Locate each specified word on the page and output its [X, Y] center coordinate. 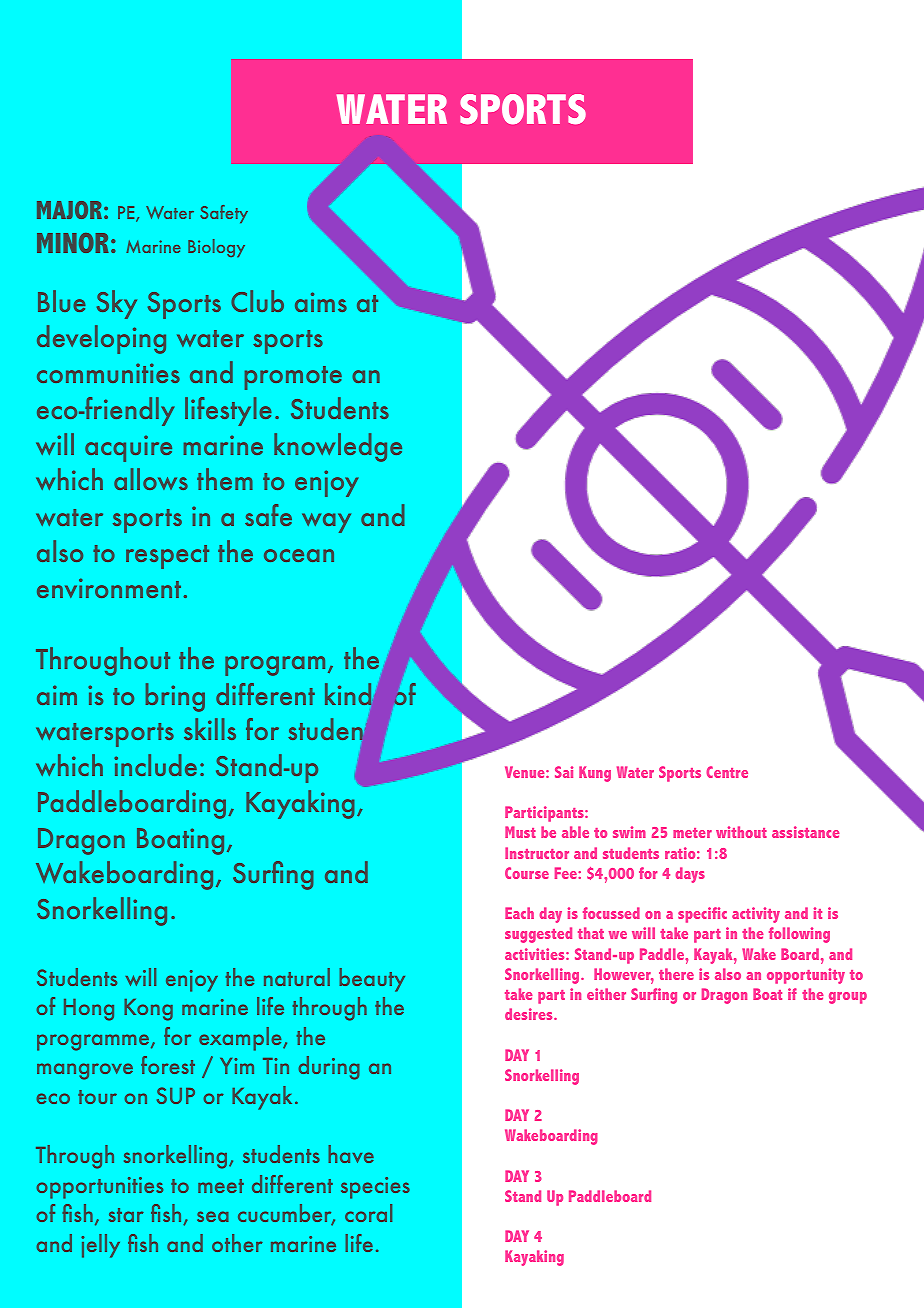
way [326, 523]
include [155, 765]
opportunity [806, 976]
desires [530, 1014]
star [126, 1215]
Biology [216, 248]
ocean [299, 555]
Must [520, 832]
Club [257, 301]
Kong [148, 1010]
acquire [128, 448]
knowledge [338, 447]
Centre [727, 772]
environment [109, 588]
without [741, 832]
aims [321, 302]
